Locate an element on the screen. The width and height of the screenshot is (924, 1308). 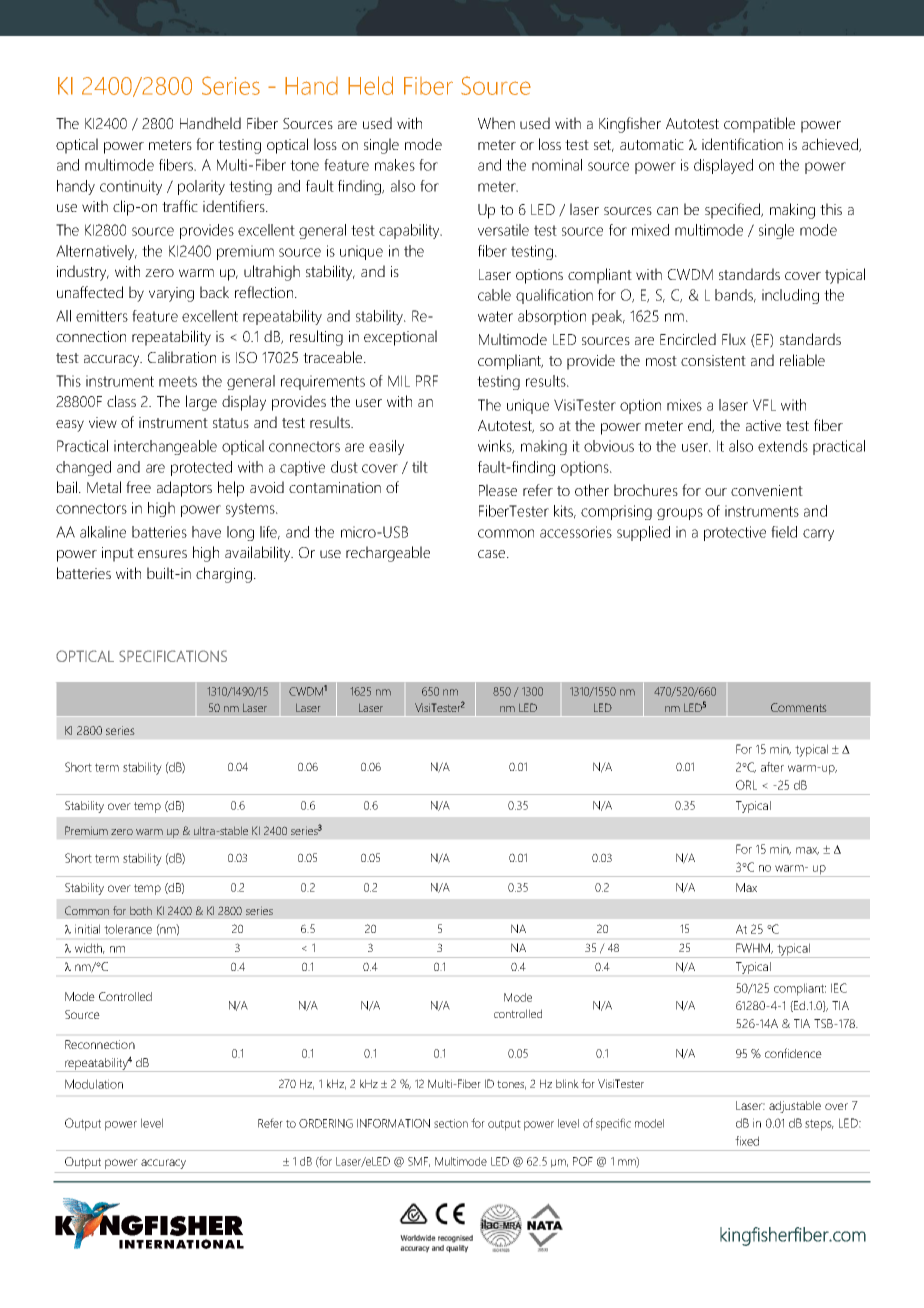
continuity is located at coordinates (131, 187).
